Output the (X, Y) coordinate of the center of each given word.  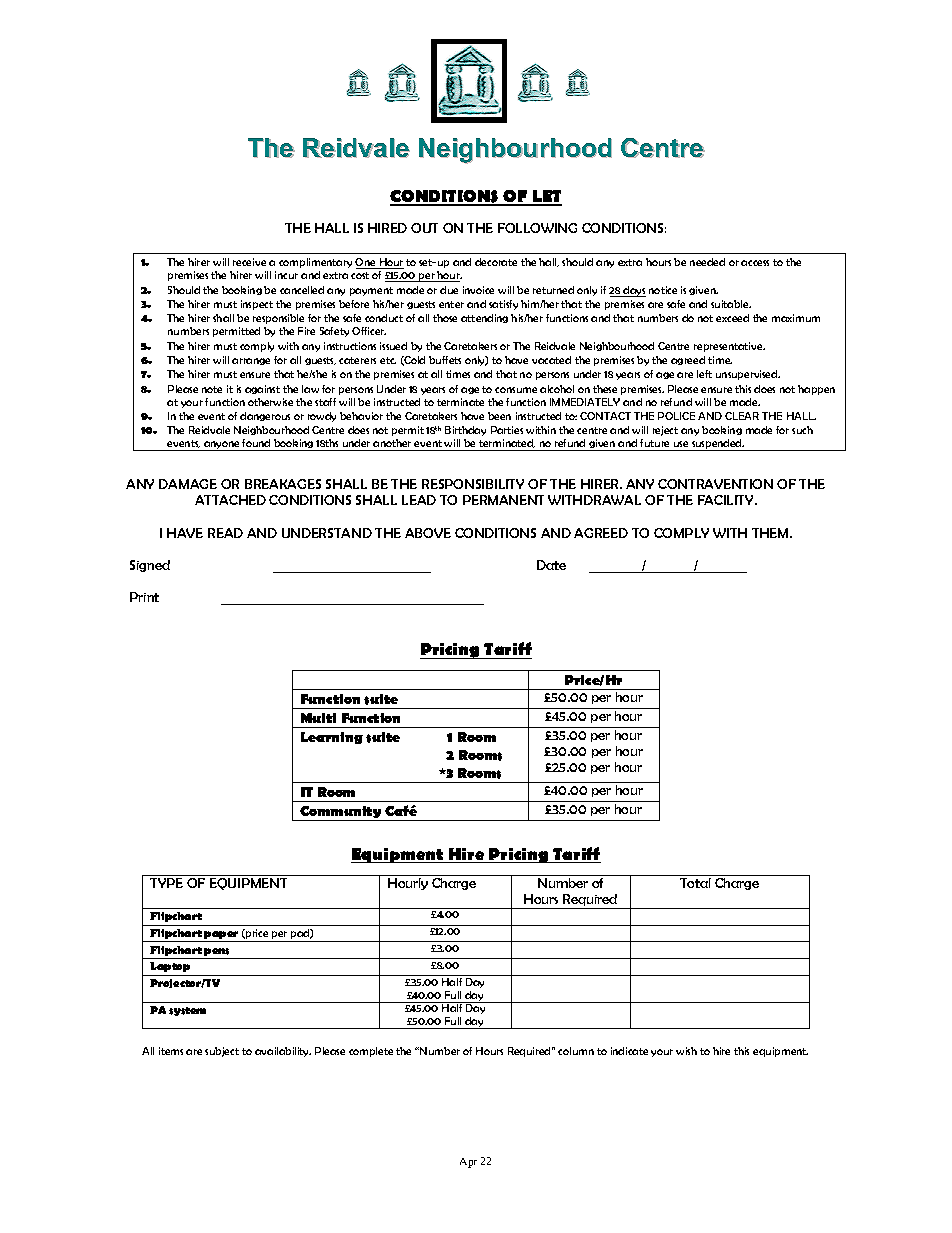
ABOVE (428, 533)
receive (249, 262)
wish (686, 1051)
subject (222, 1052)
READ (225, 533)
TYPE (166, 883)
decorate (496, 262)
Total (695, 883)
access (755, 263)
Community (341, 813)
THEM (771, 533)
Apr (468, 1163)
